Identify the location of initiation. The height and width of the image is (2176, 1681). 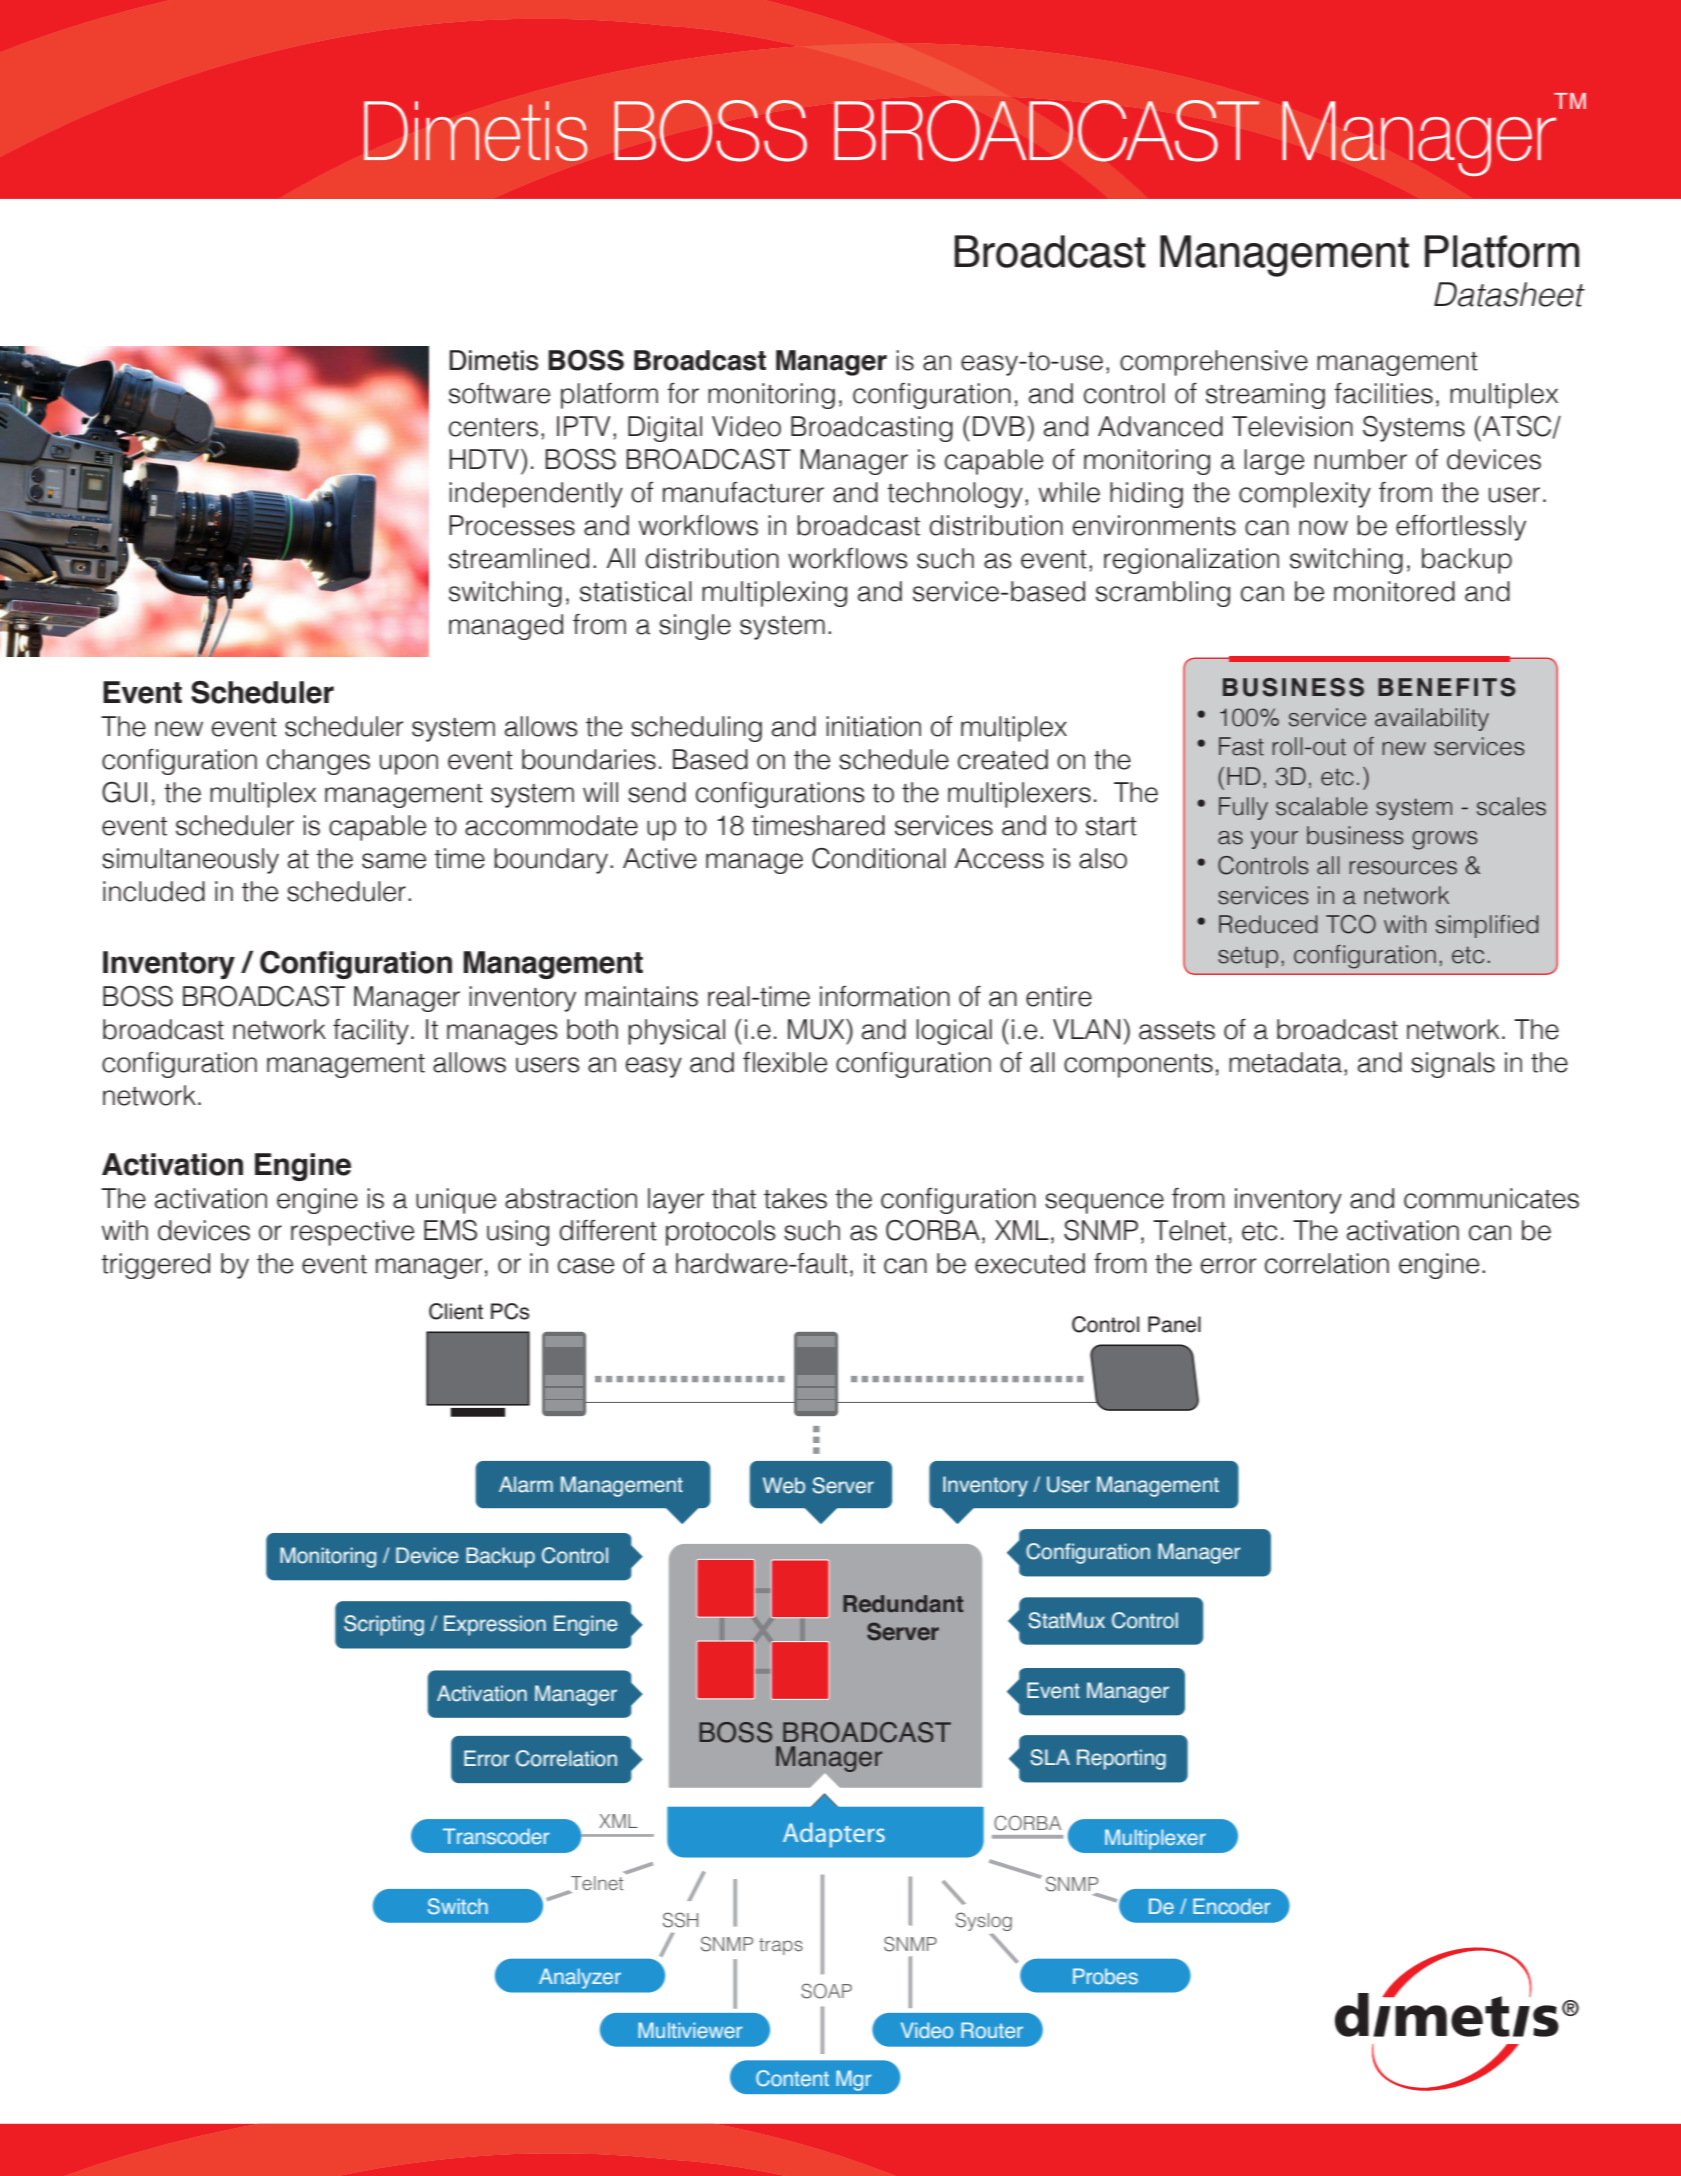
(873, 726).
